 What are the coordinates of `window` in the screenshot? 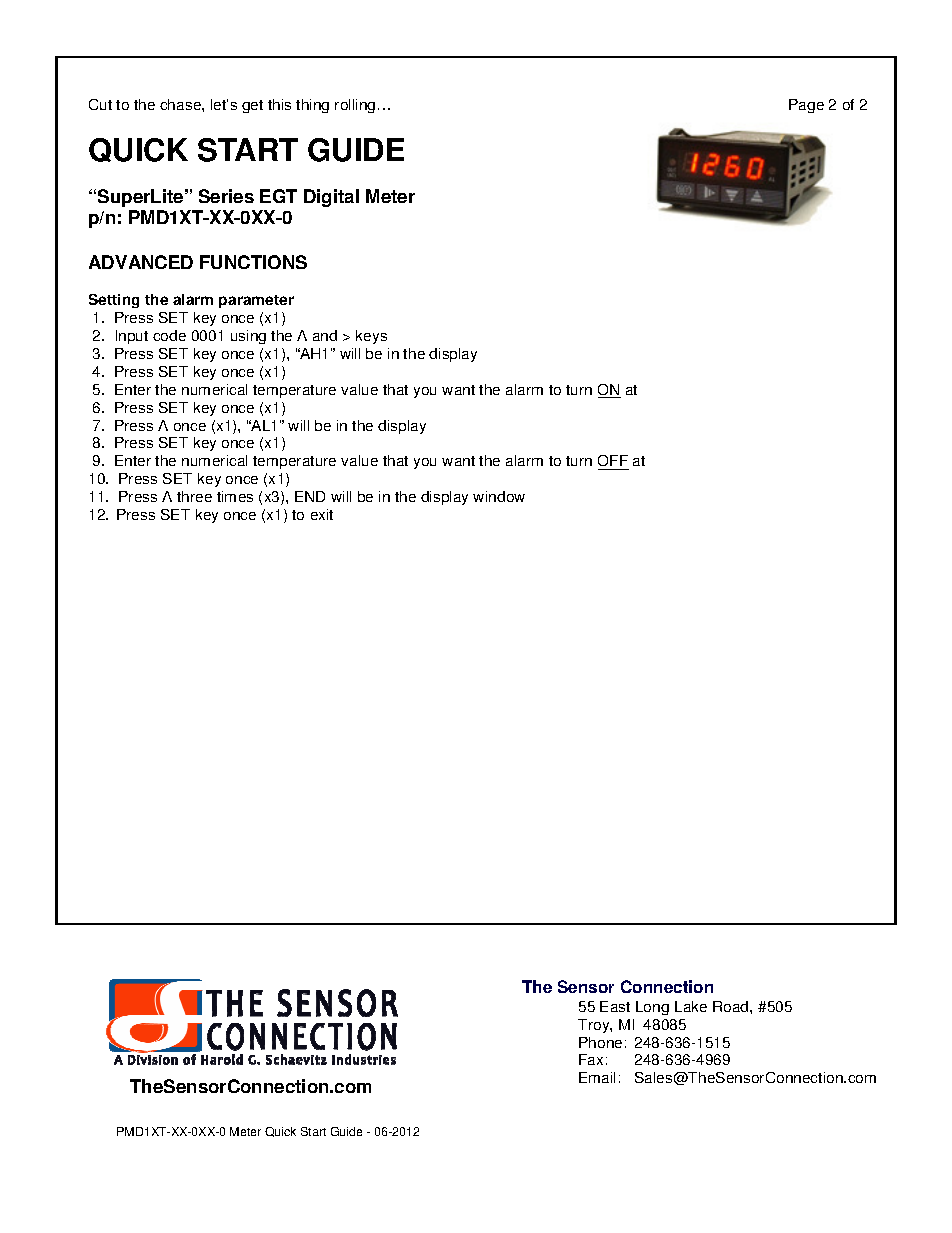 It's located at (499, 496).
